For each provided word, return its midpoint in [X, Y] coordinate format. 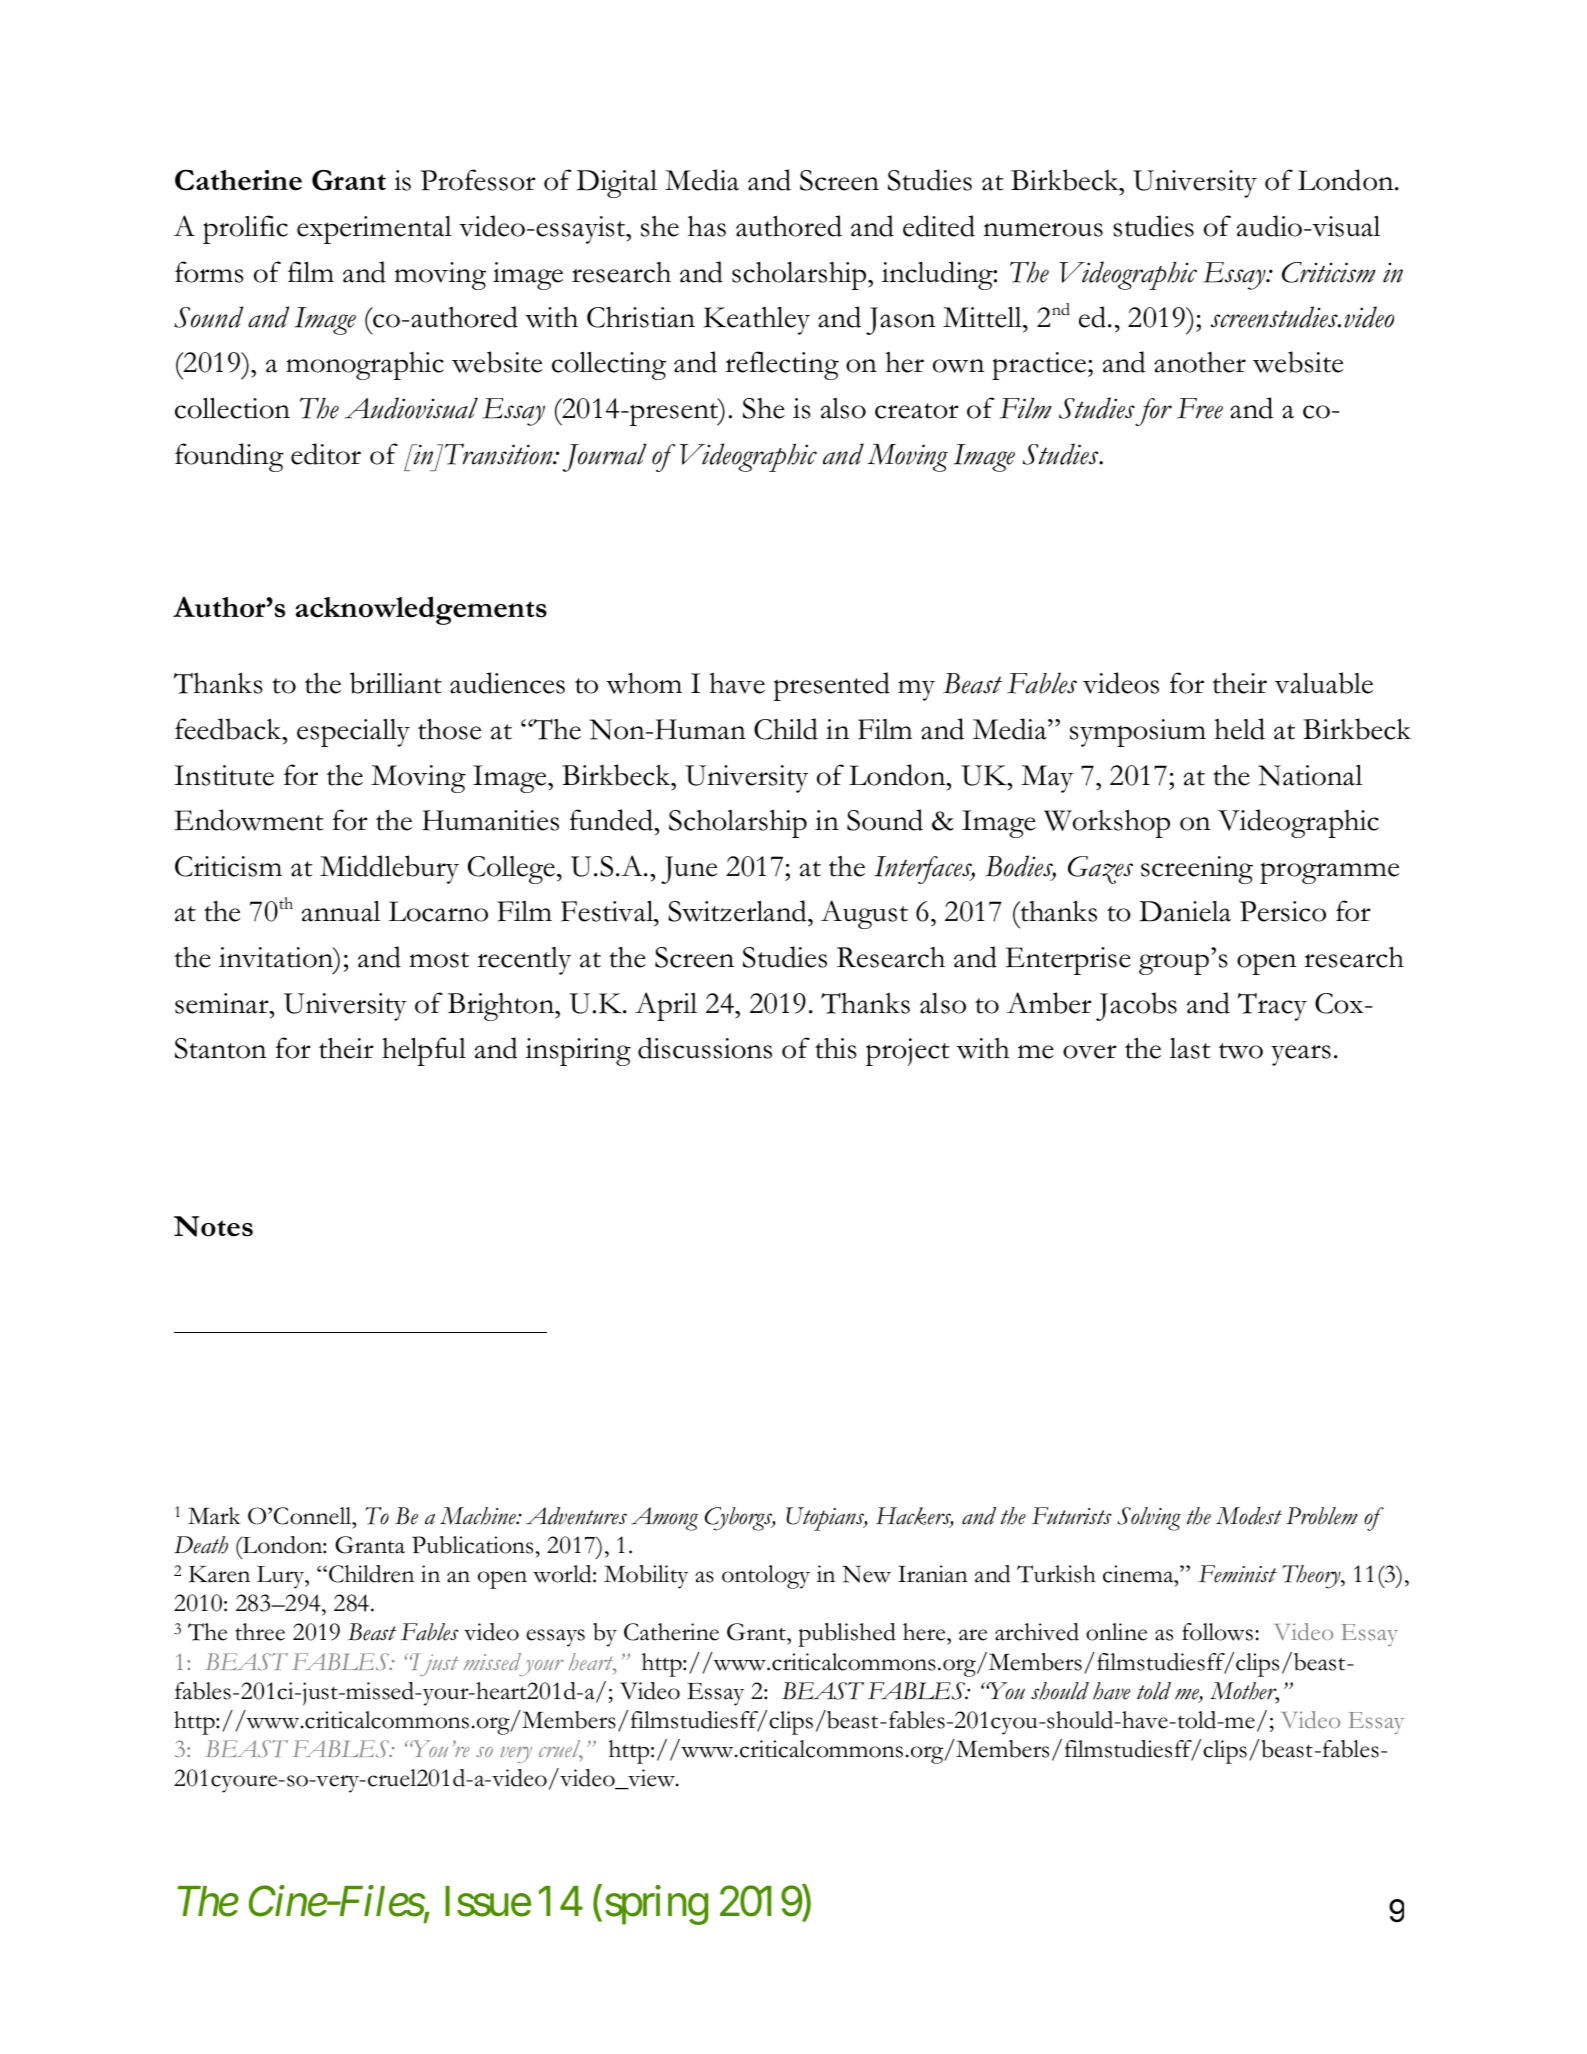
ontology [766, 1577]
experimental [374, 230]
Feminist [1238, 1574]
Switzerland [738, 911]
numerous [1043, 230]
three [260, 1632]
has [707, 226]
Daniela [1185, 911]
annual [341, 911]
